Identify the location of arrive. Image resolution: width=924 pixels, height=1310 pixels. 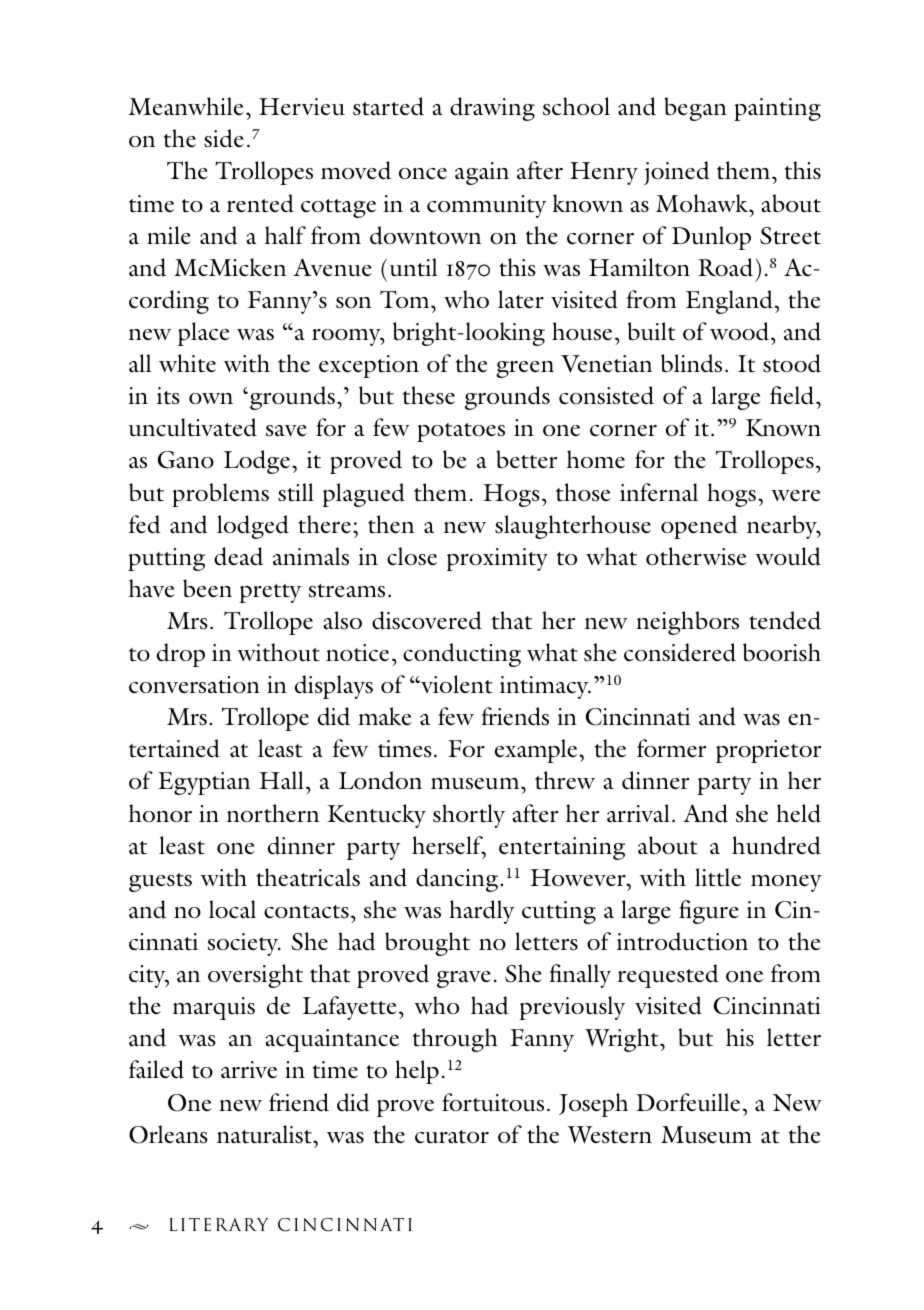
(249, 1069).
